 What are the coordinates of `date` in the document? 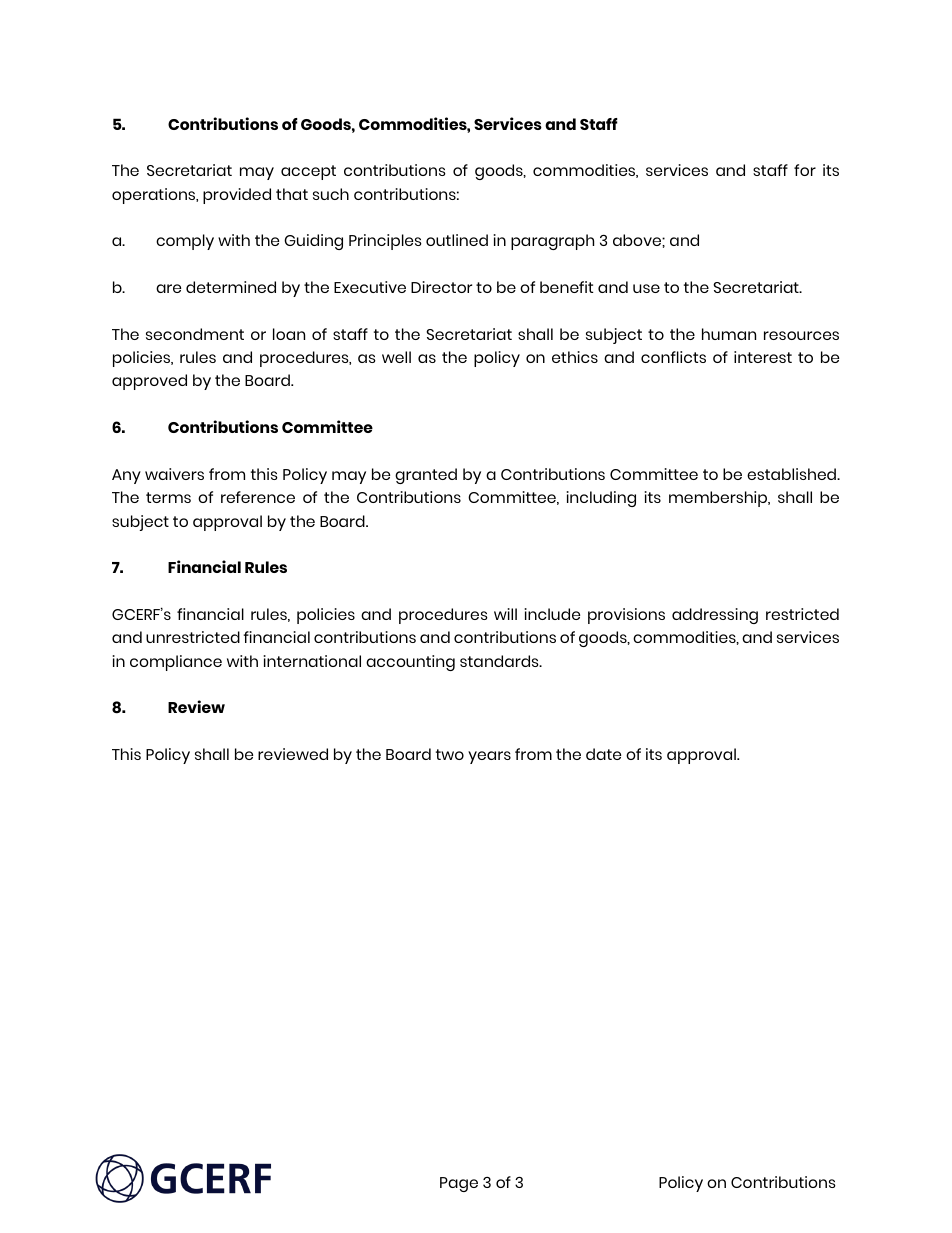 It's located at (603, 754).
